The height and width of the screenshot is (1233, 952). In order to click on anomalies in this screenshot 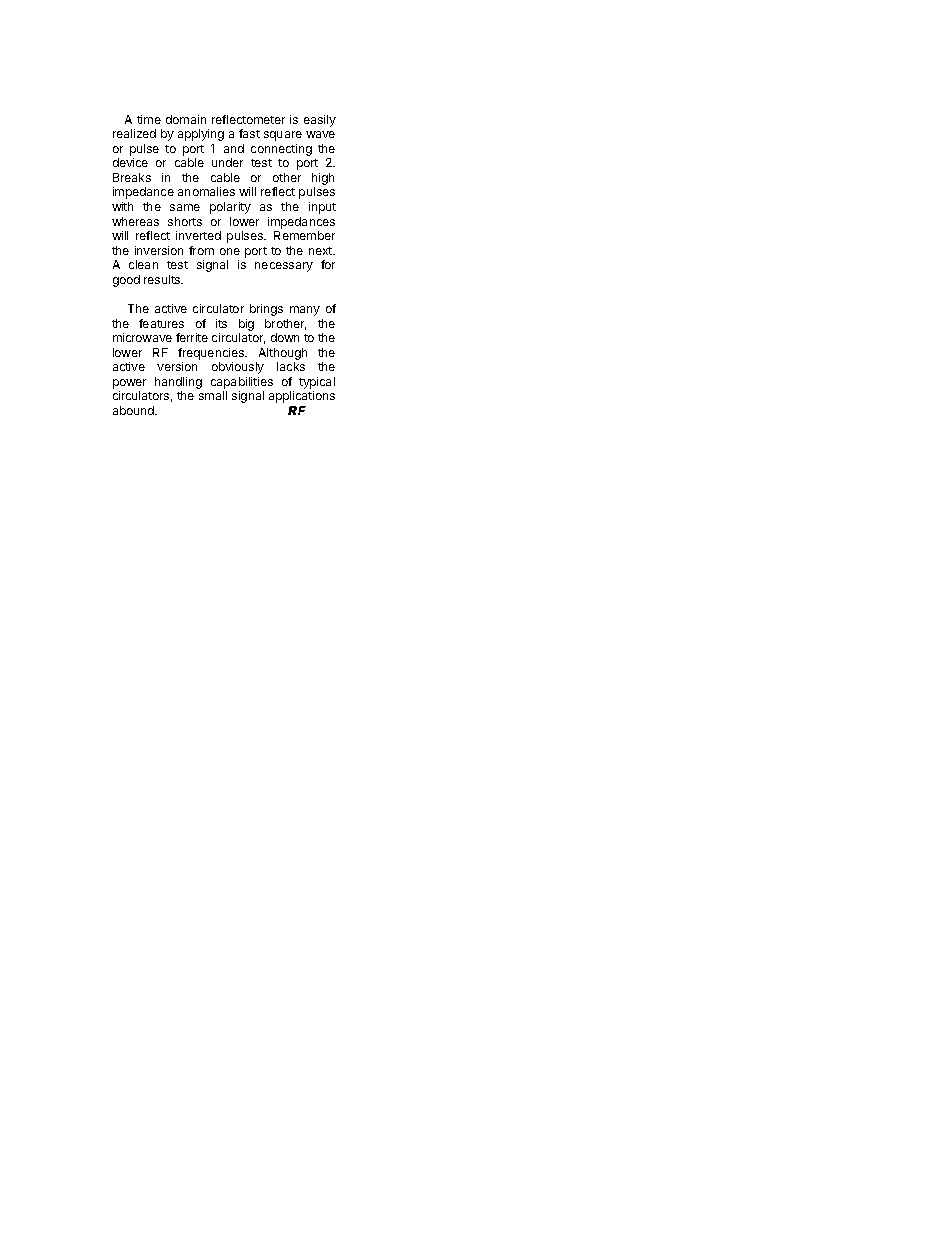, I will do `click(206, 191)`.
